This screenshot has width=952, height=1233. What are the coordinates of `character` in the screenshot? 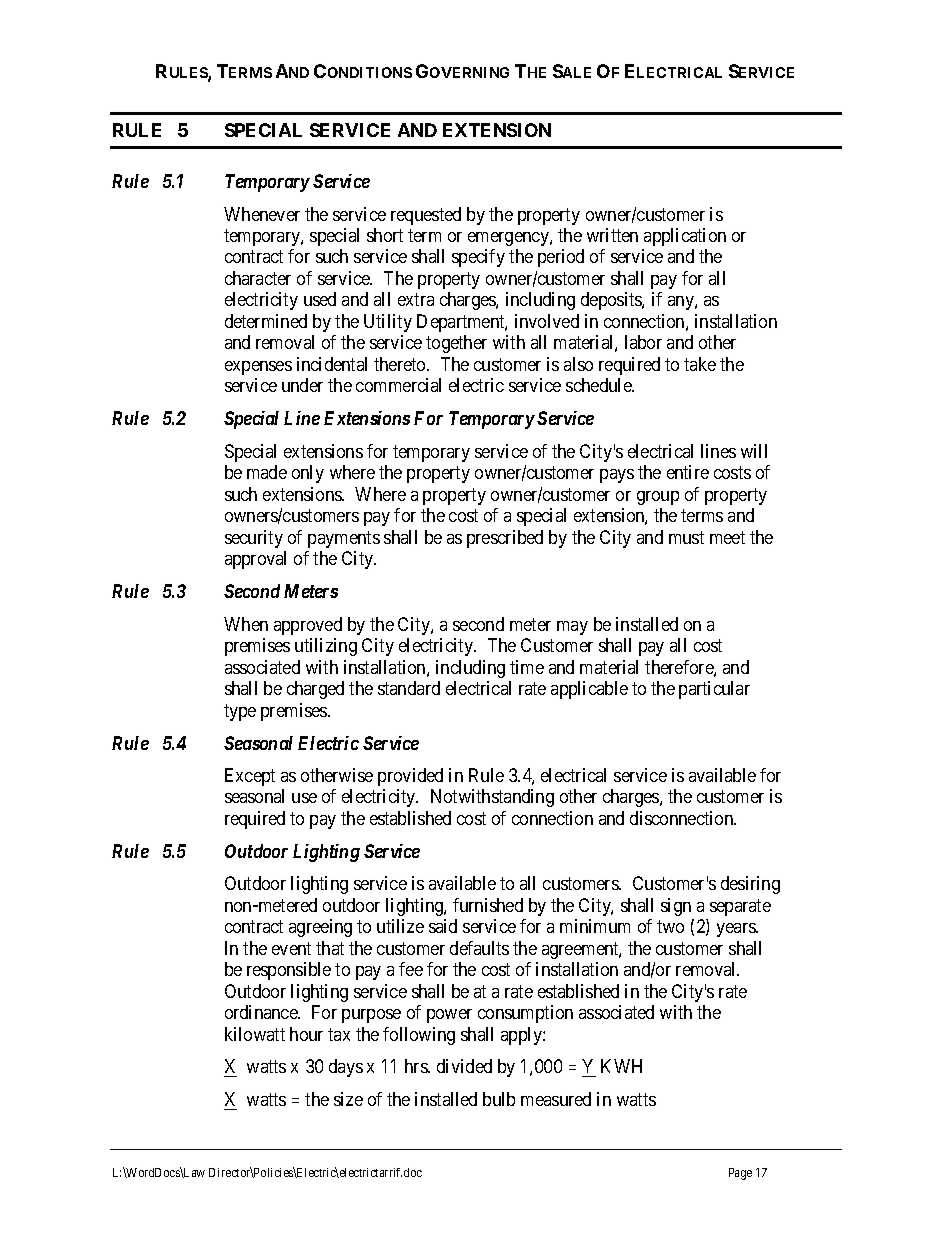 It's located at (258, 278).
